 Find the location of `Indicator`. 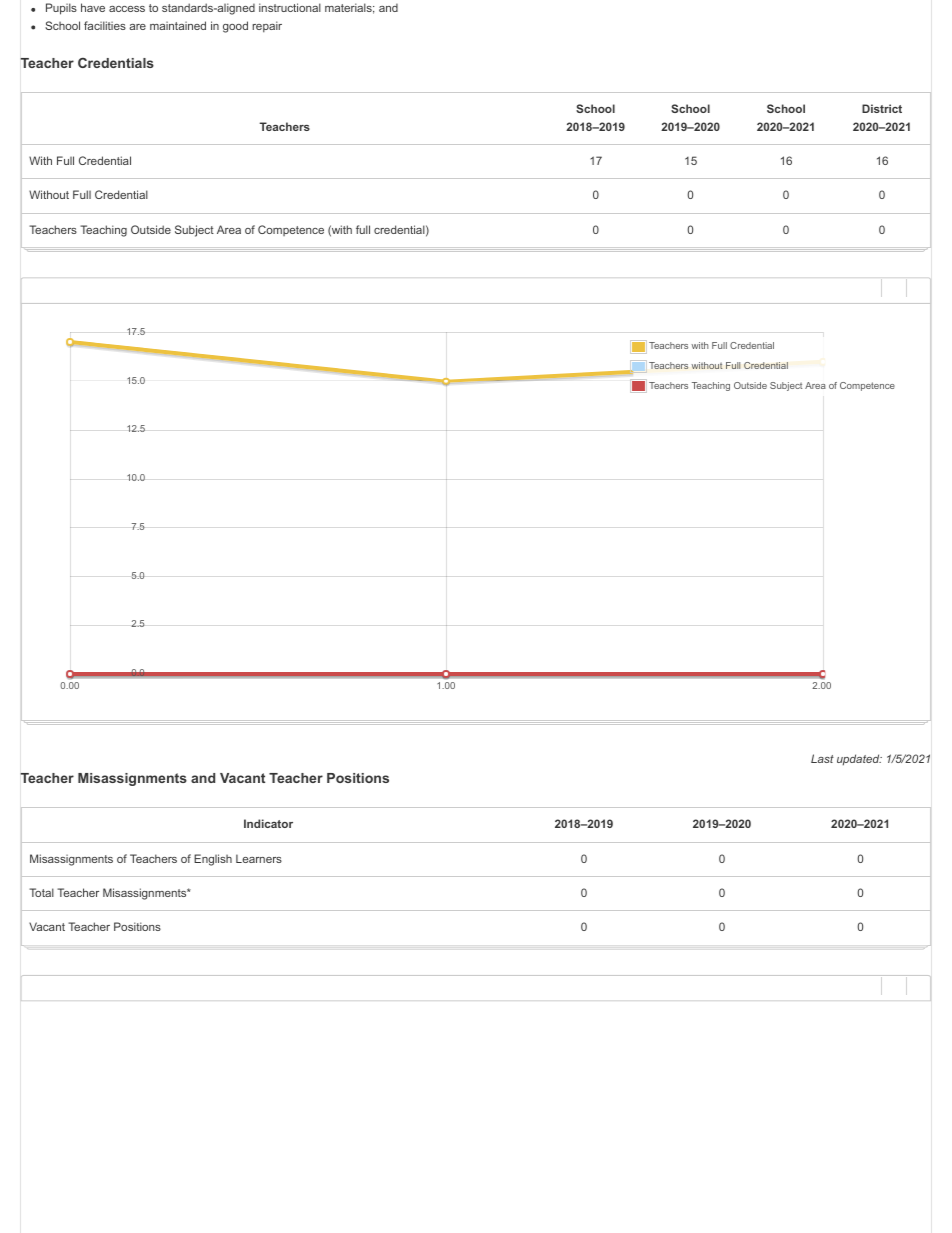

Indicator is located at coordinates (268, 823).
